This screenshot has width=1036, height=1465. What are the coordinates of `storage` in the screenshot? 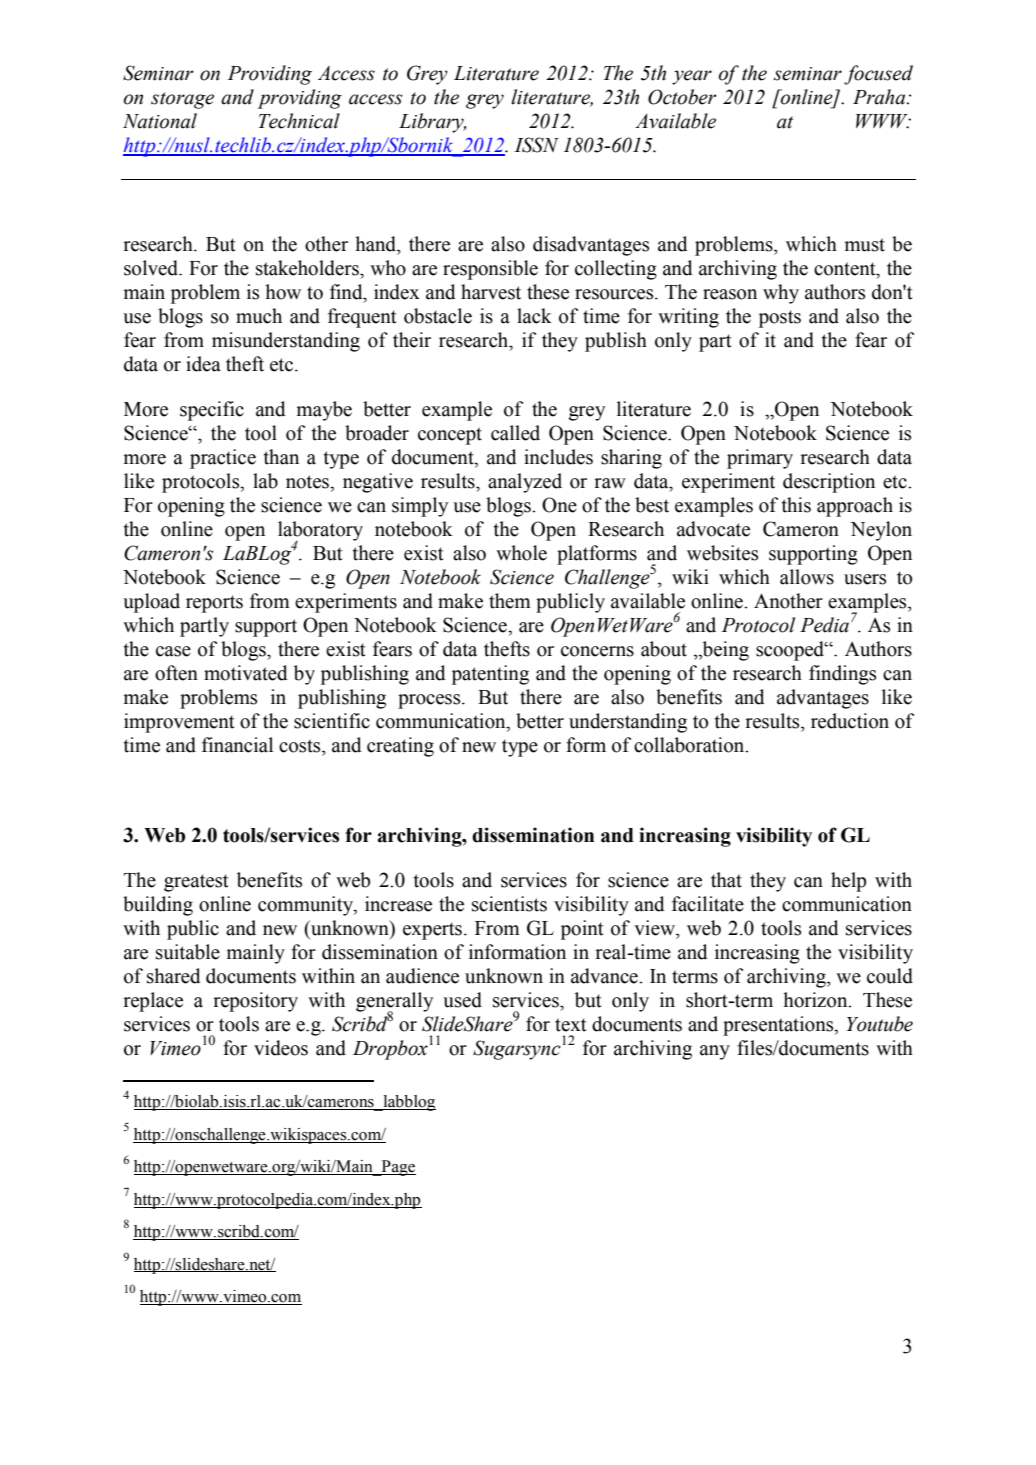 It's located at (182, 100).
